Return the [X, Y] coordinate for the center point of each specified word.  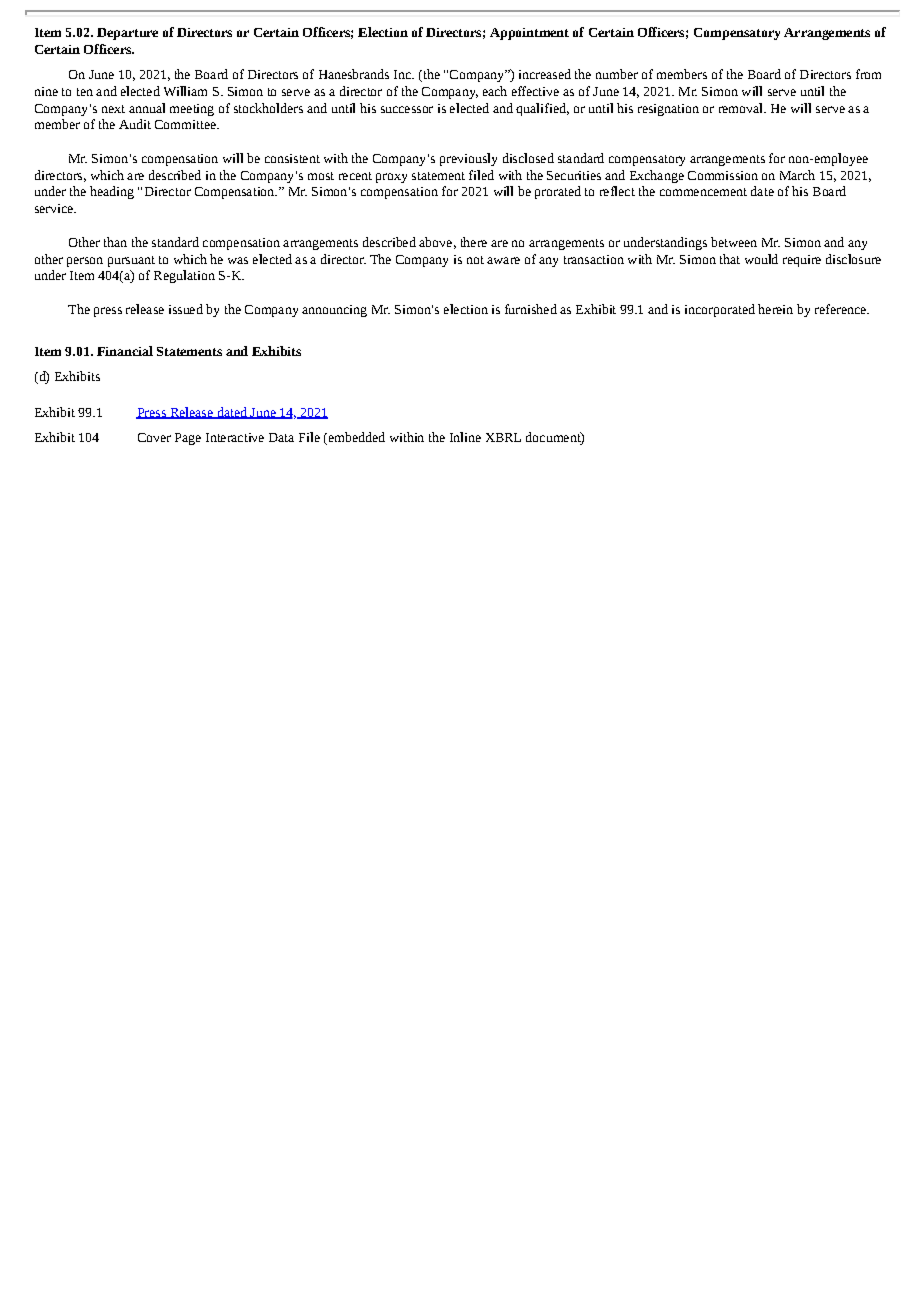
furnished [531, 309]
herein [775, 309]
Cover [154, 437]
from [868, 74]
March [797, 175]
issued [186, 309]
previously [468, 159]
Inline [465, 437]
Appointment [529, 34]
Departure [127, 34]
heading [112, 192]
